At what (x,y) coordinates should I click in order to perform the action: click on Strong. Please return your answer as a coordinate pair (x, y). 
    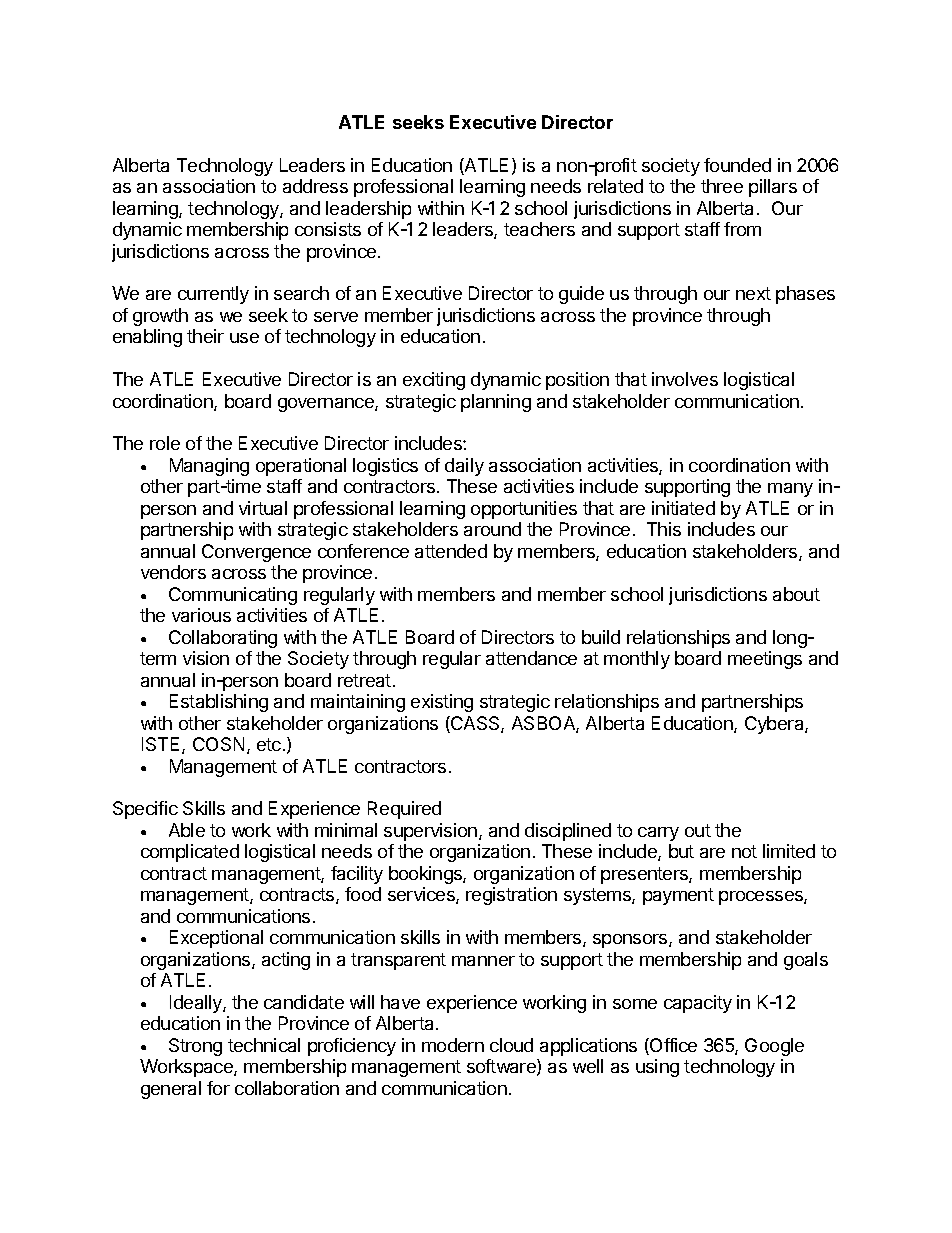
    Looking at the image, I should click on (195, 1047).
